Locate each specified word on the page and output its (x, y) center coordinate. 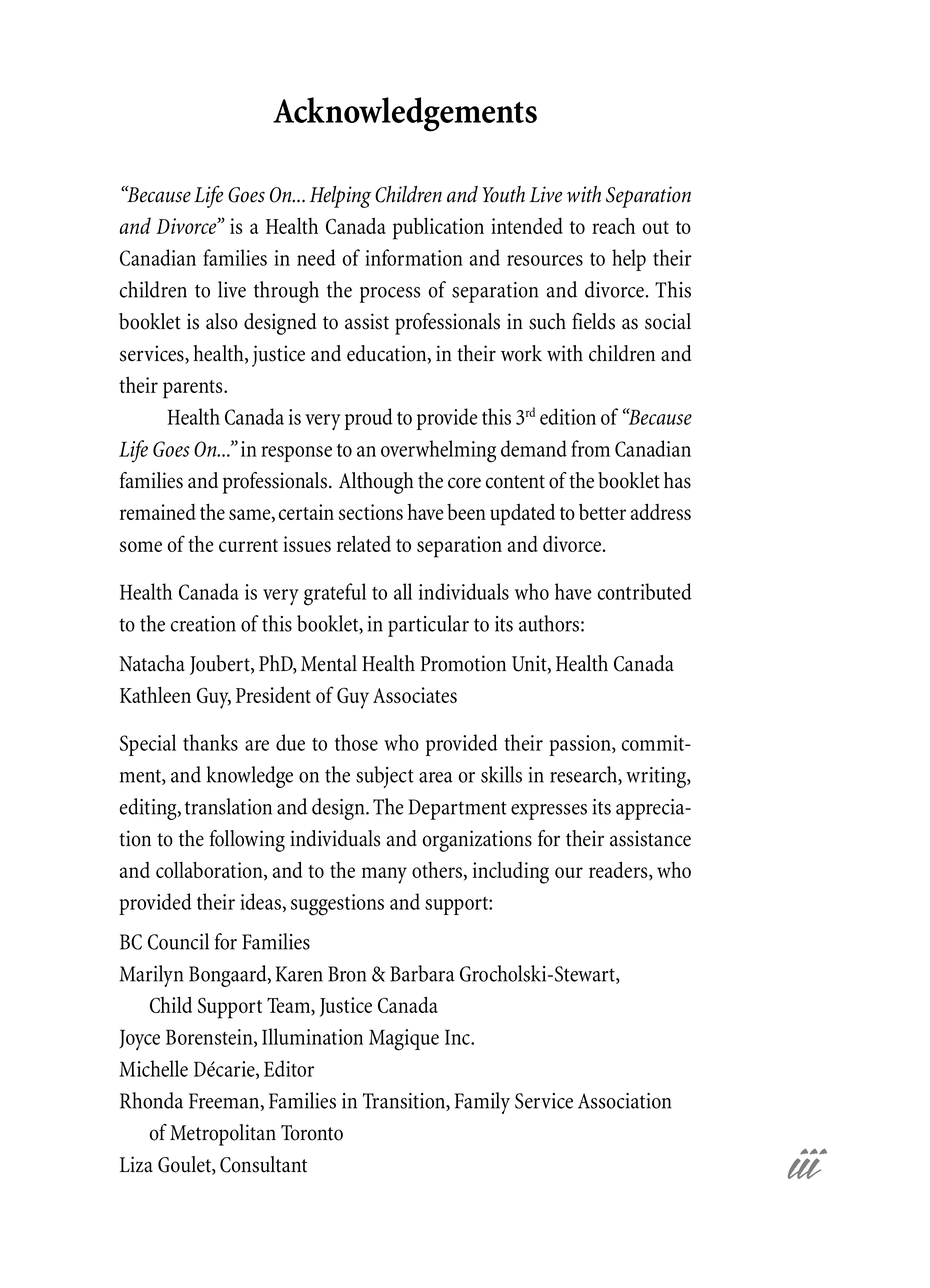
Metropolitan (223, 1135)
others (437, 870)
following (247, 841)
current (248, 545)
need (316, 257)
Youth (504, 194)
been (466, 512)
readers (619, 870)
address (661, 511)
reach (613, 226)
